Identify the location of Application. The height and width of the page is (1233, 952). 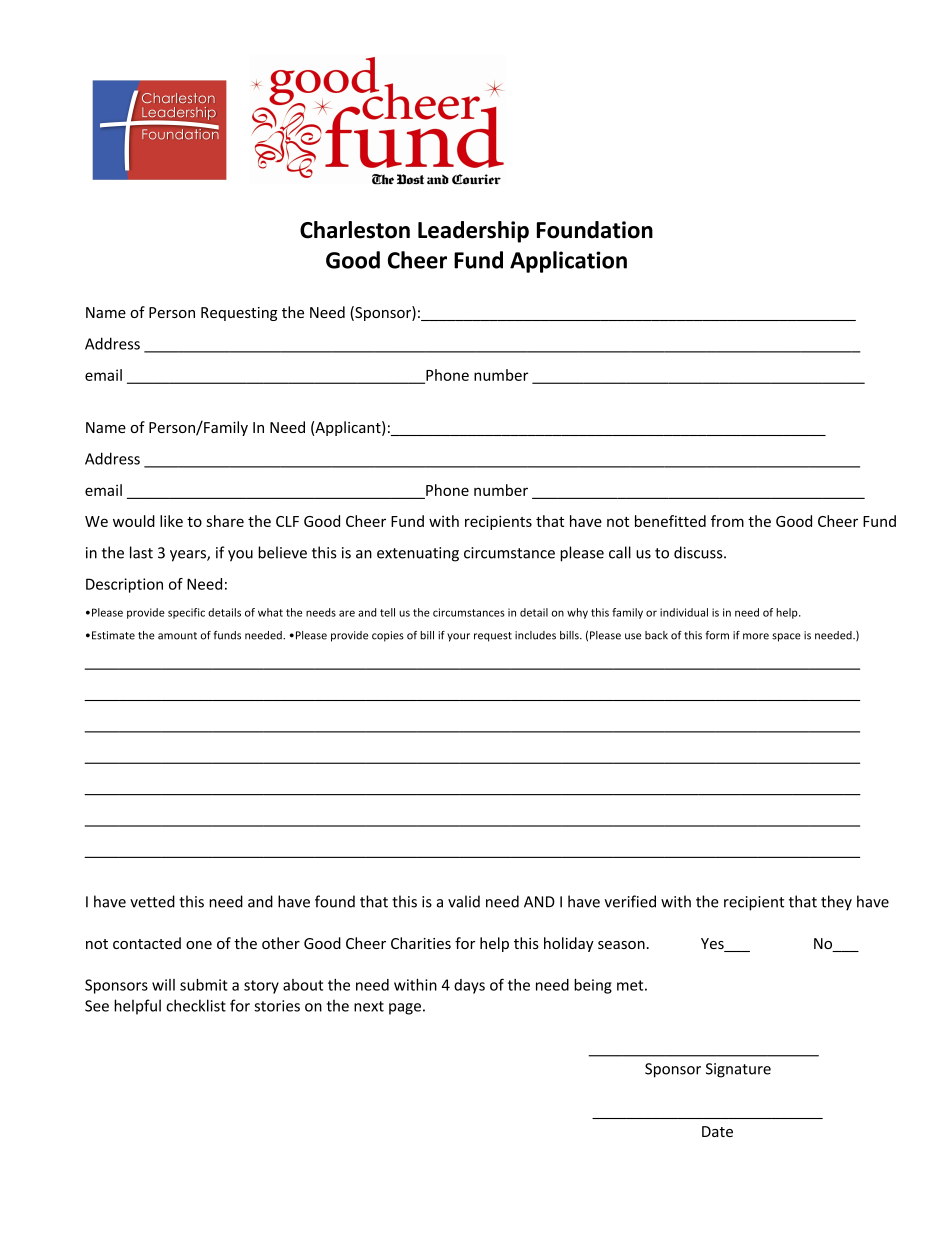
(568, 262).
